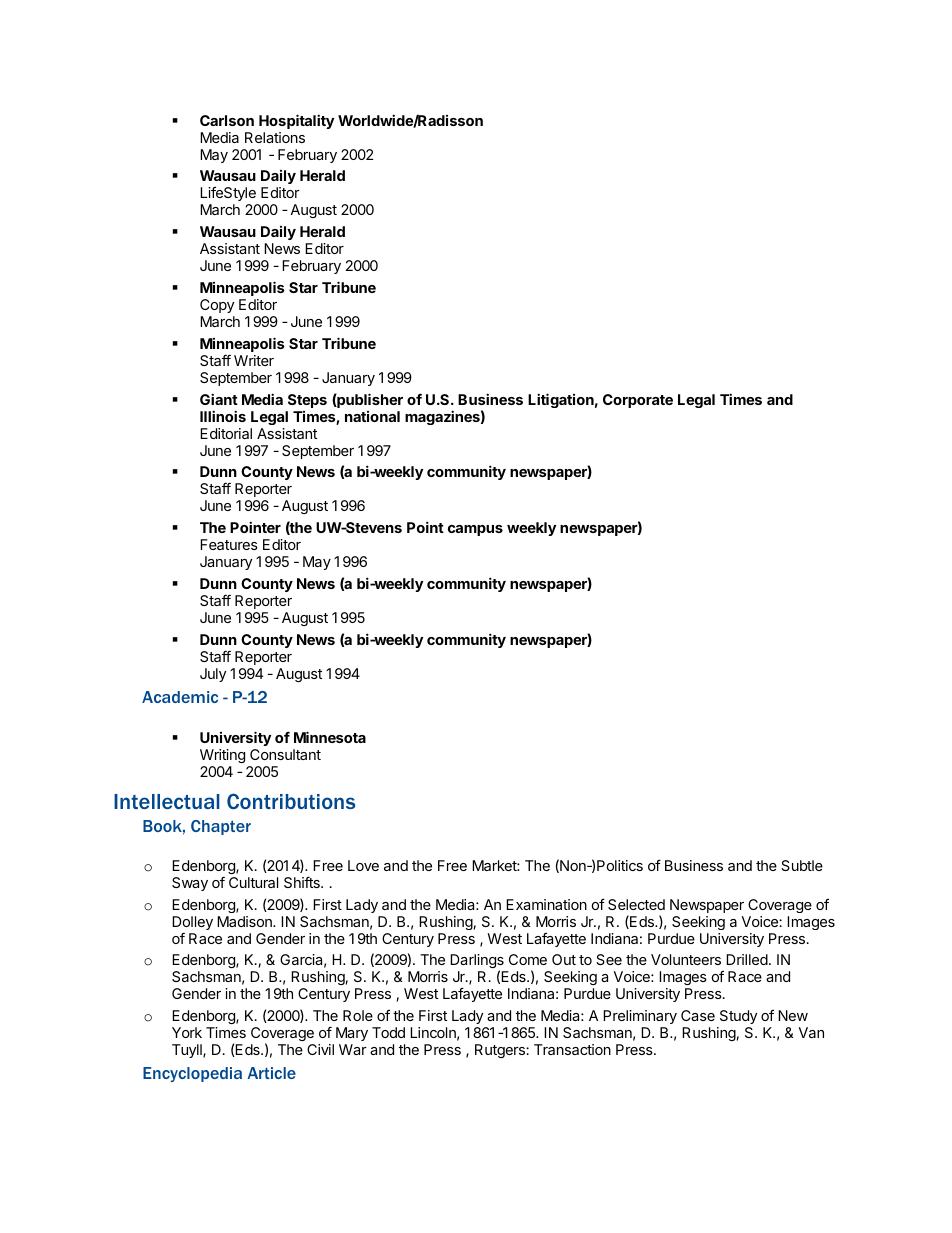 The height and width of the page is (1233, 952). Describe the element at coordinates (475, 530) in the page. I see `campus` at that location.
